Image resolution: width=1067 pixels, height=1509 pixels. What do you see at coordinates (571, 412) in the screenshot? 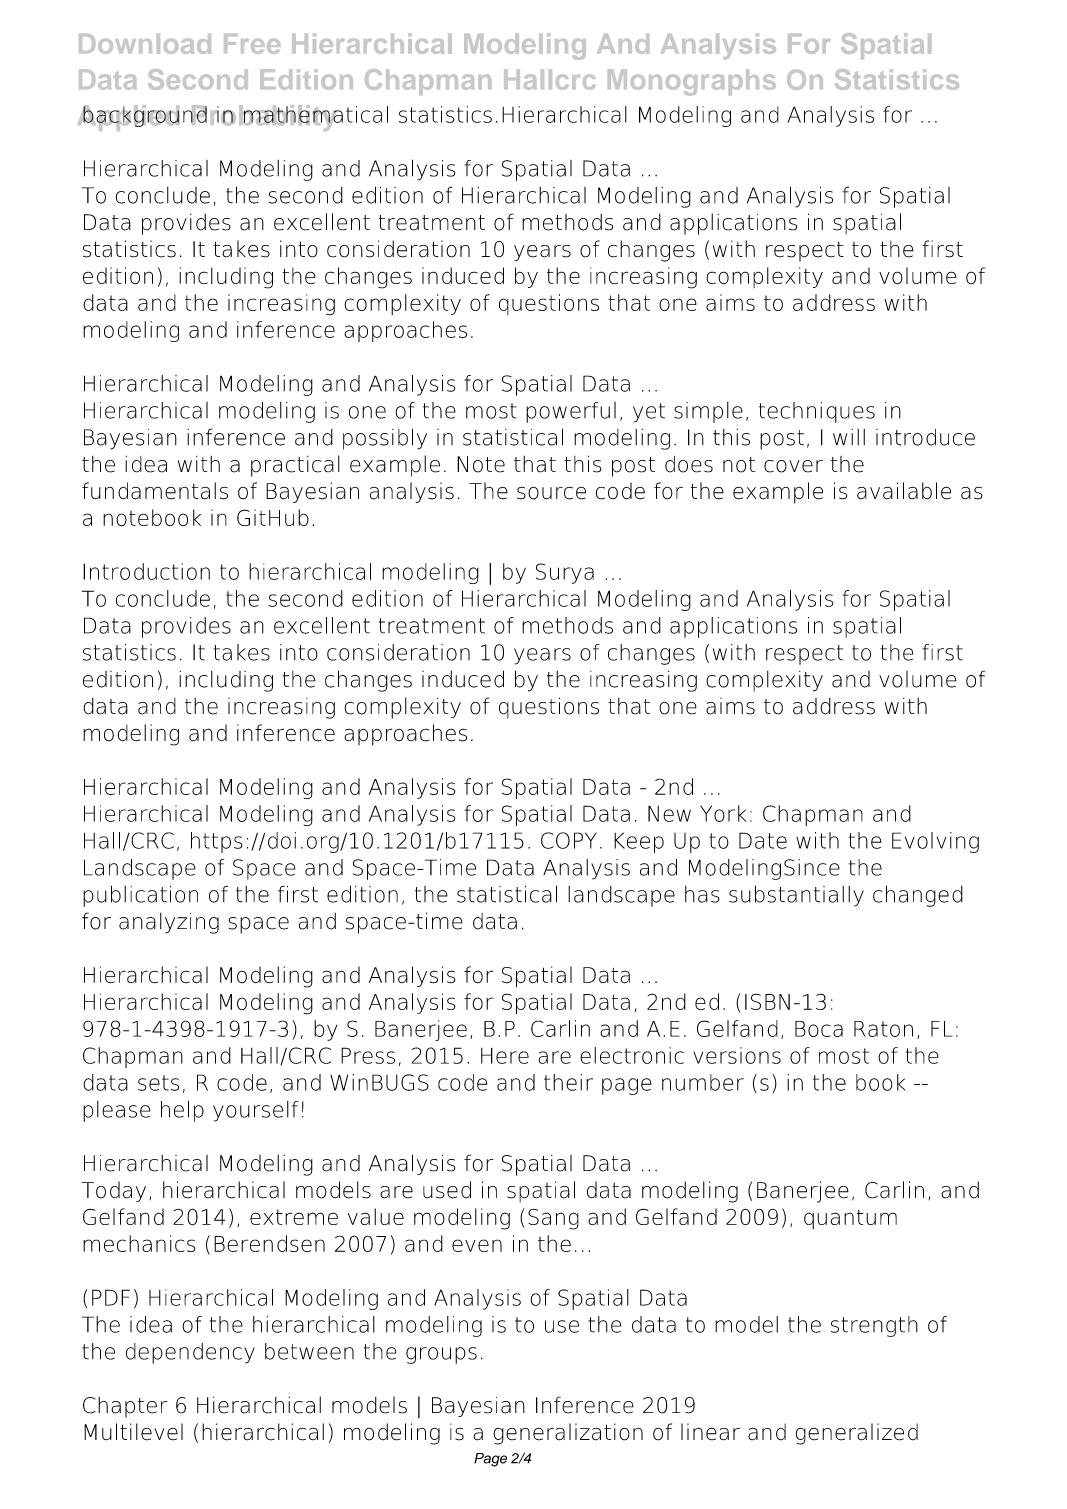
I see `powerful` at bounding box center [571, 412].
